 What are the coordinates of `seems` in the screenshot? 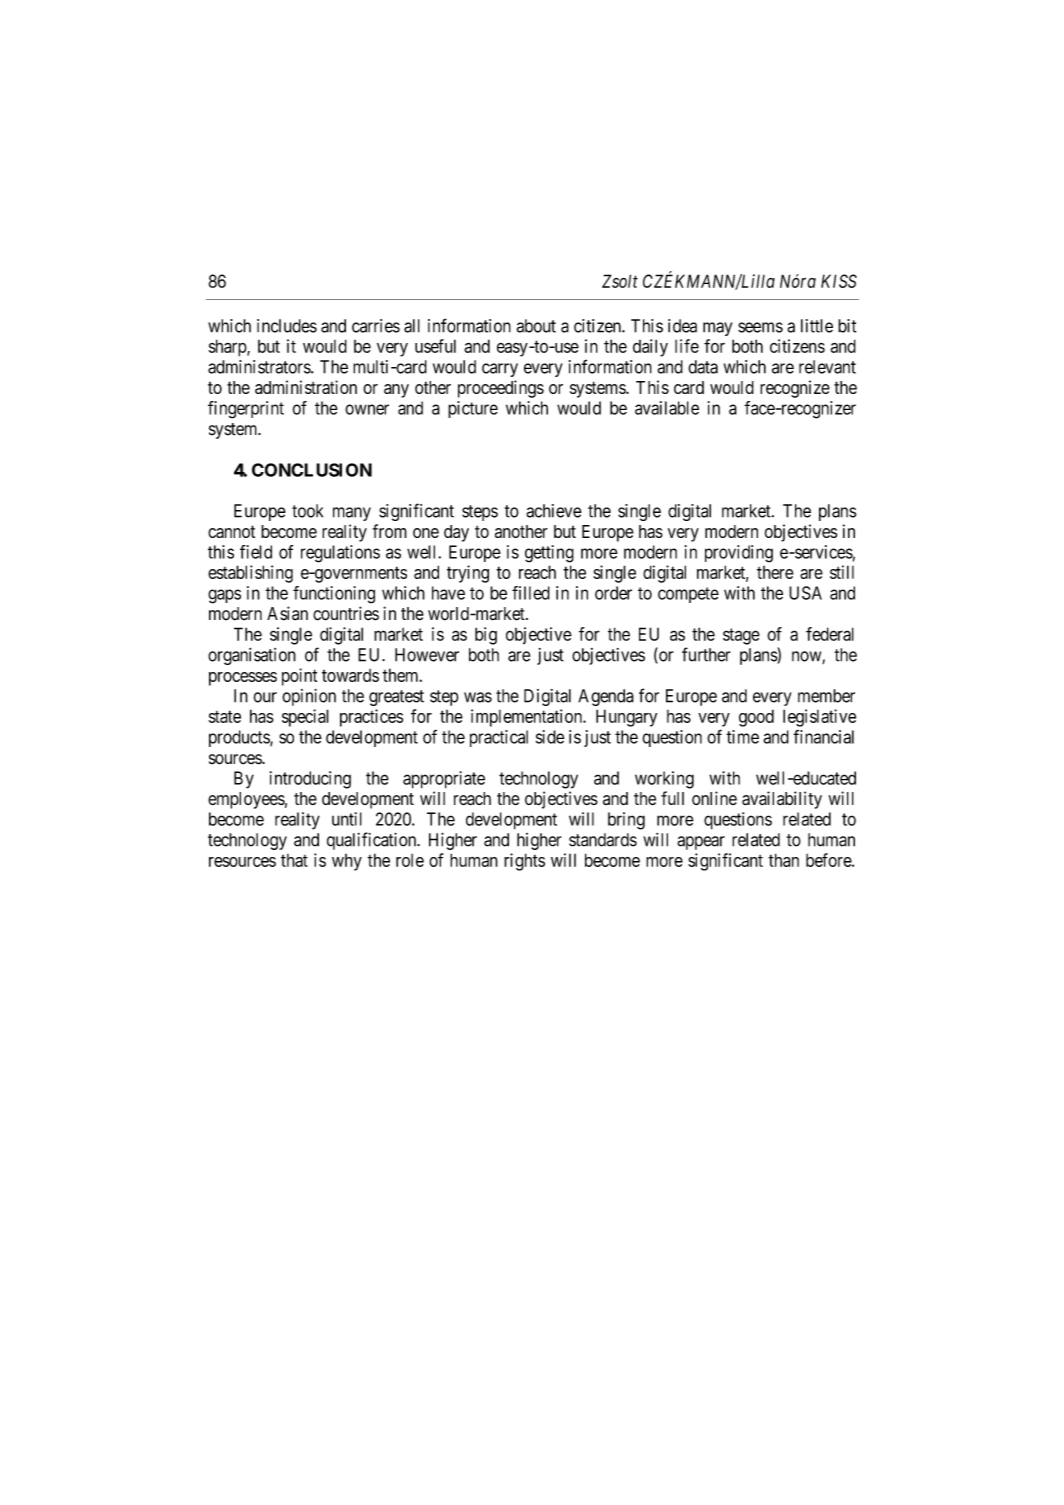 It's located at (760, 327).
